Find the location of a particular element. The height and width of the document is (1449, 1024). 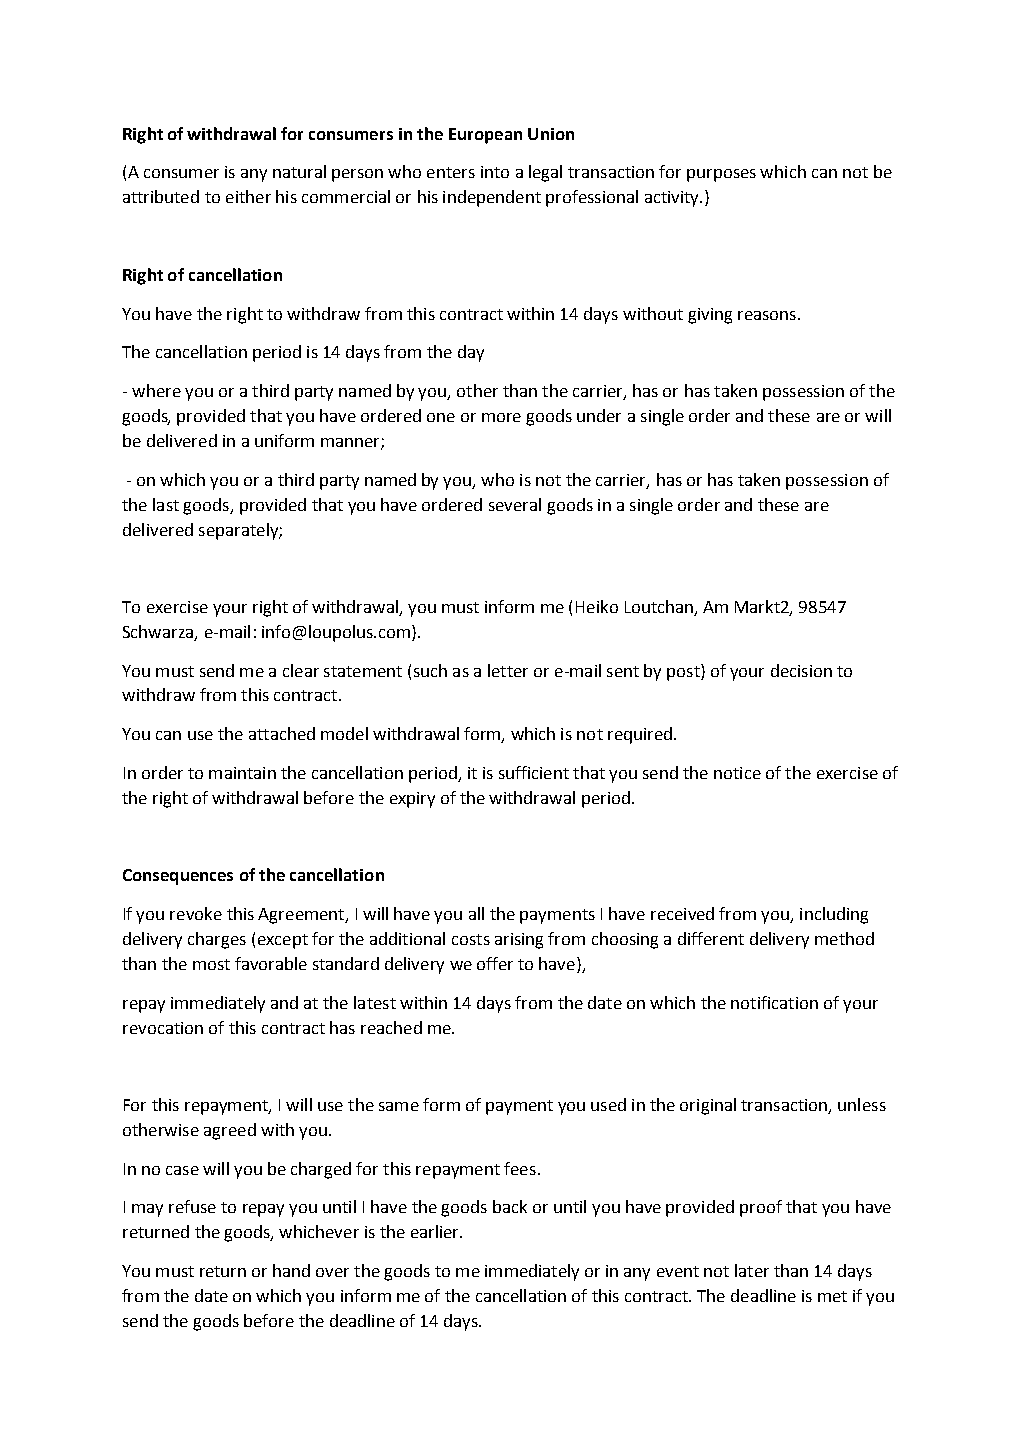

offer is located at coordinates (495, 963).
